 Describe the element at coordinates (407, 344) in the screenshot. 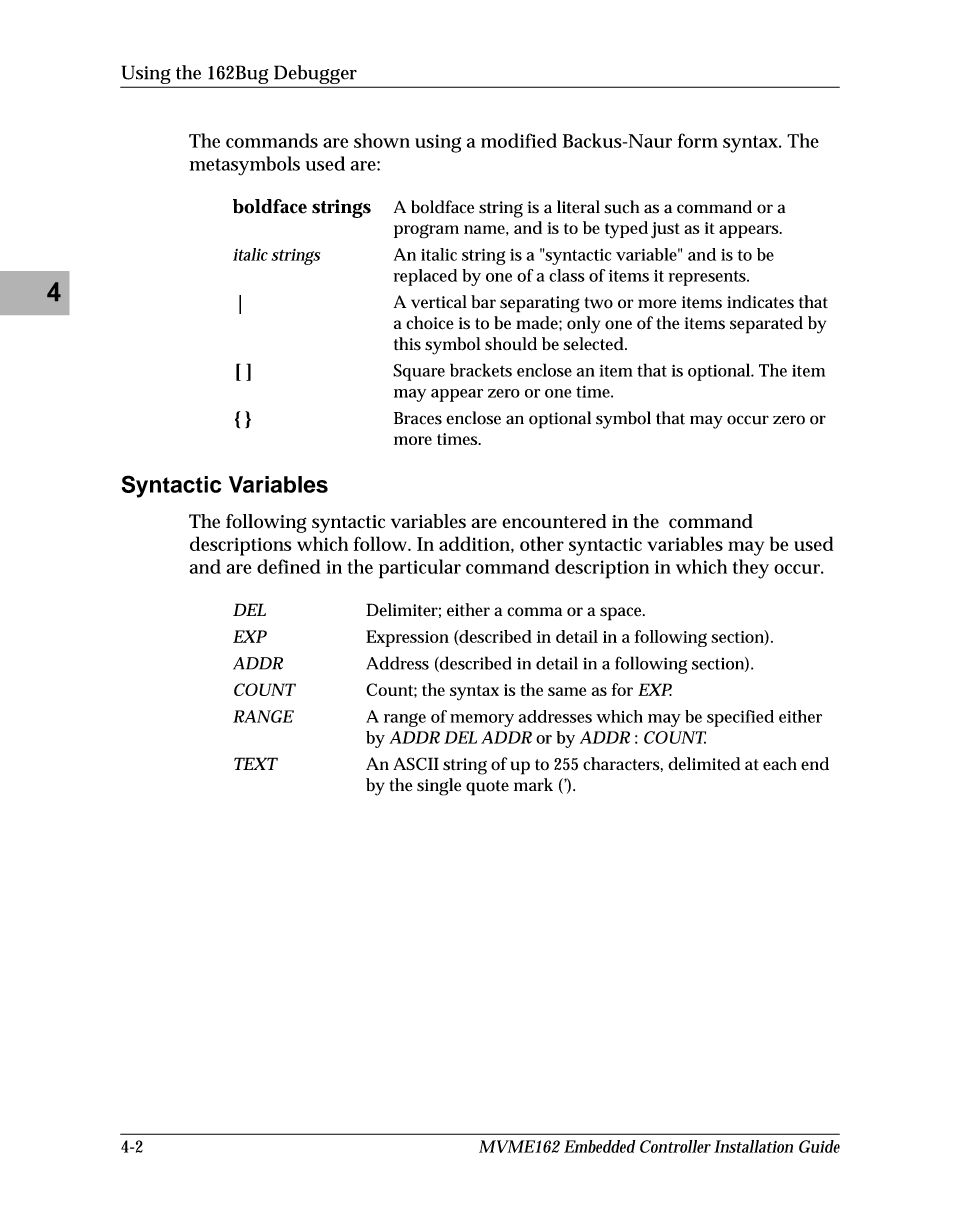

I see `this` at that location.
